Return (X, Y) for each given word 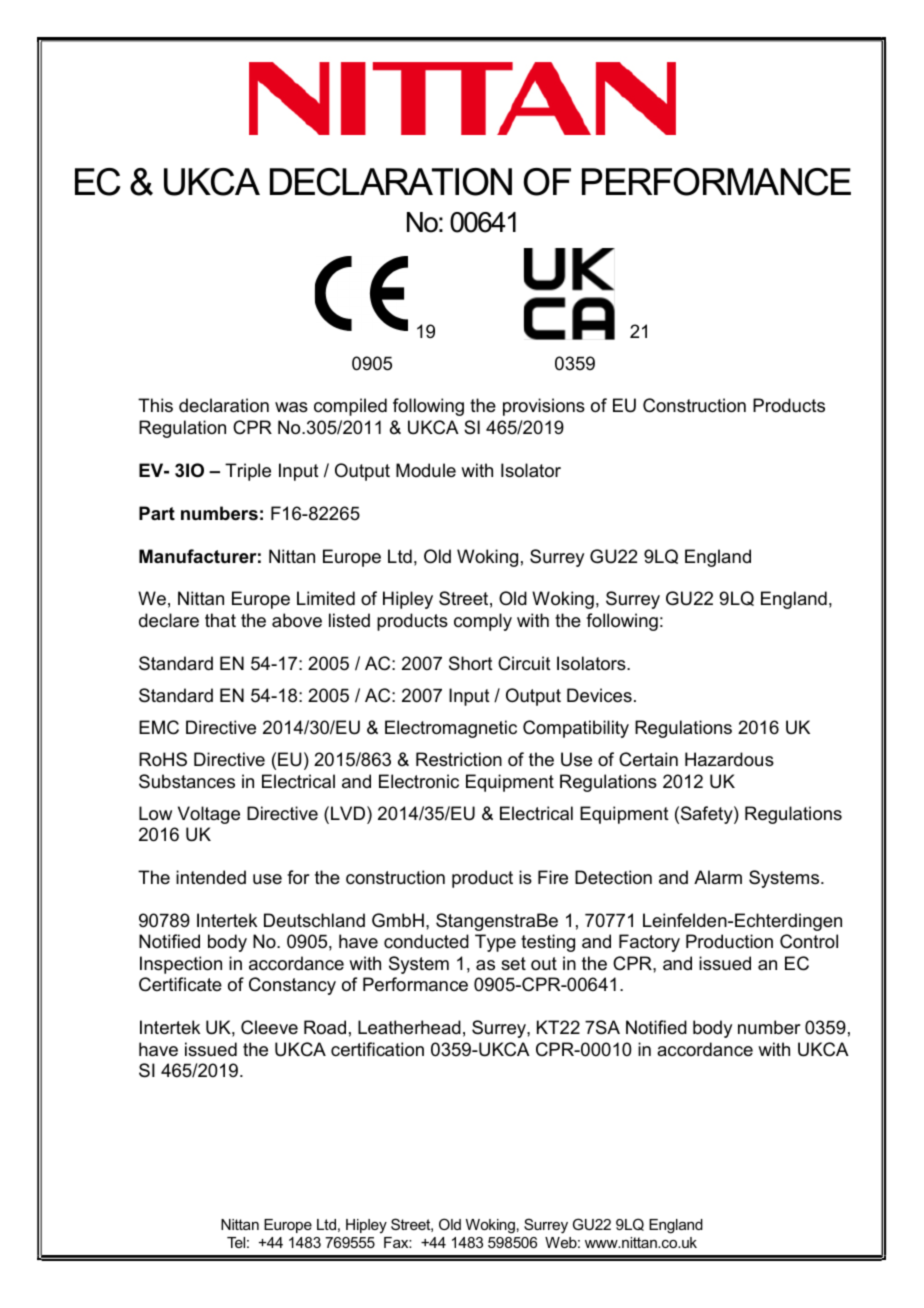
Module (426, 470)
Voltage (209, 815)
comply (483, 622)
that (220, 620)
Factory (649, 943)
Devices (599, 695)
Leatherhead (409, 1027)
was (291, 407)
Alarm (718, 877)
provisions (544, 407)
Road (325, 1027)
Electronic (419, 781)
